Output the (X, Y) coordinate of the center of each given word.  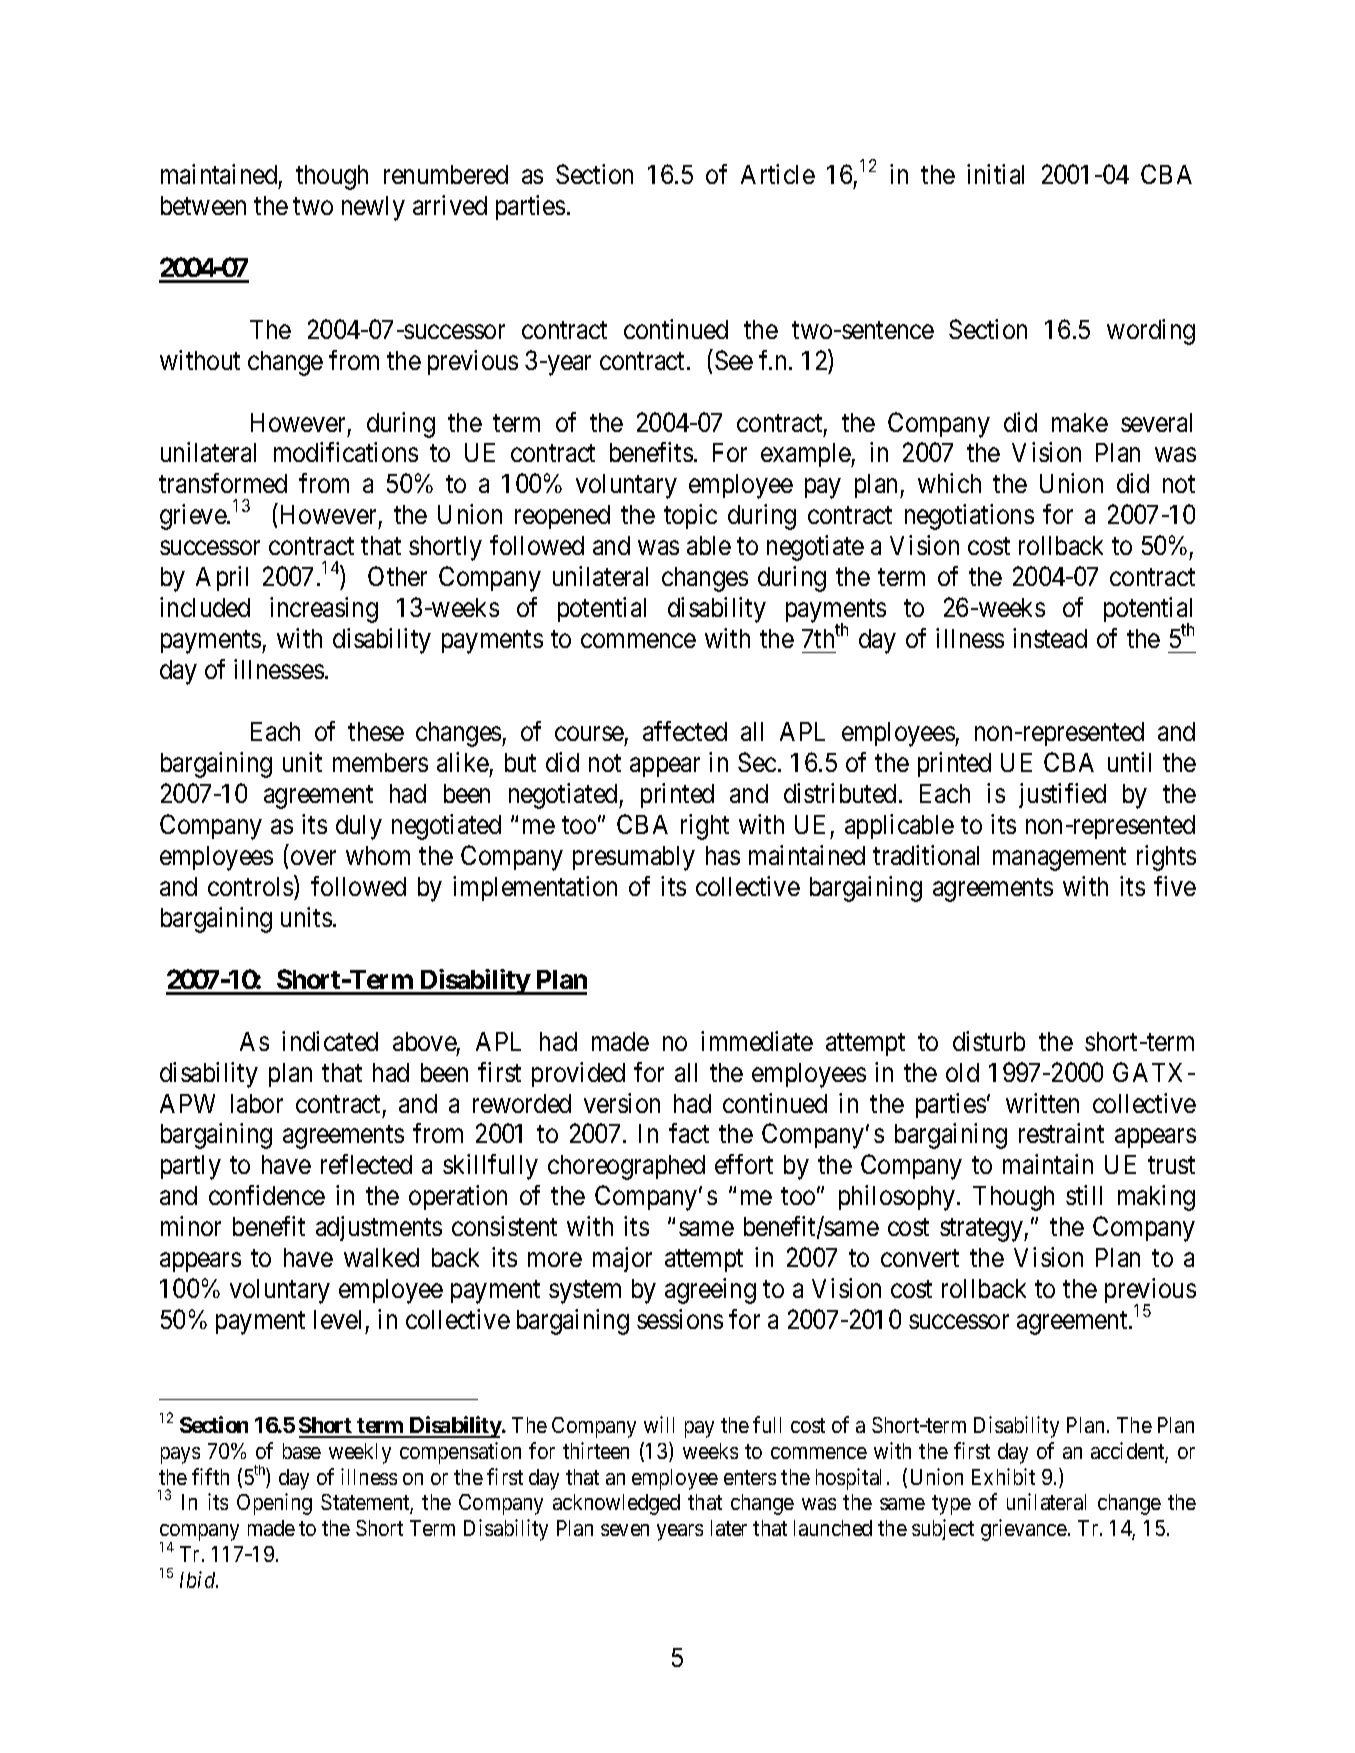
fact (689, 1133)
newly (373, 208)
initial (995, 174)
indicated (330, 1041)
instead (1050, 638)
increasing (324, 610)
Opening (274, 1504)
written (1042, 1103)
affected (685, 731)
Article (778, 174)
